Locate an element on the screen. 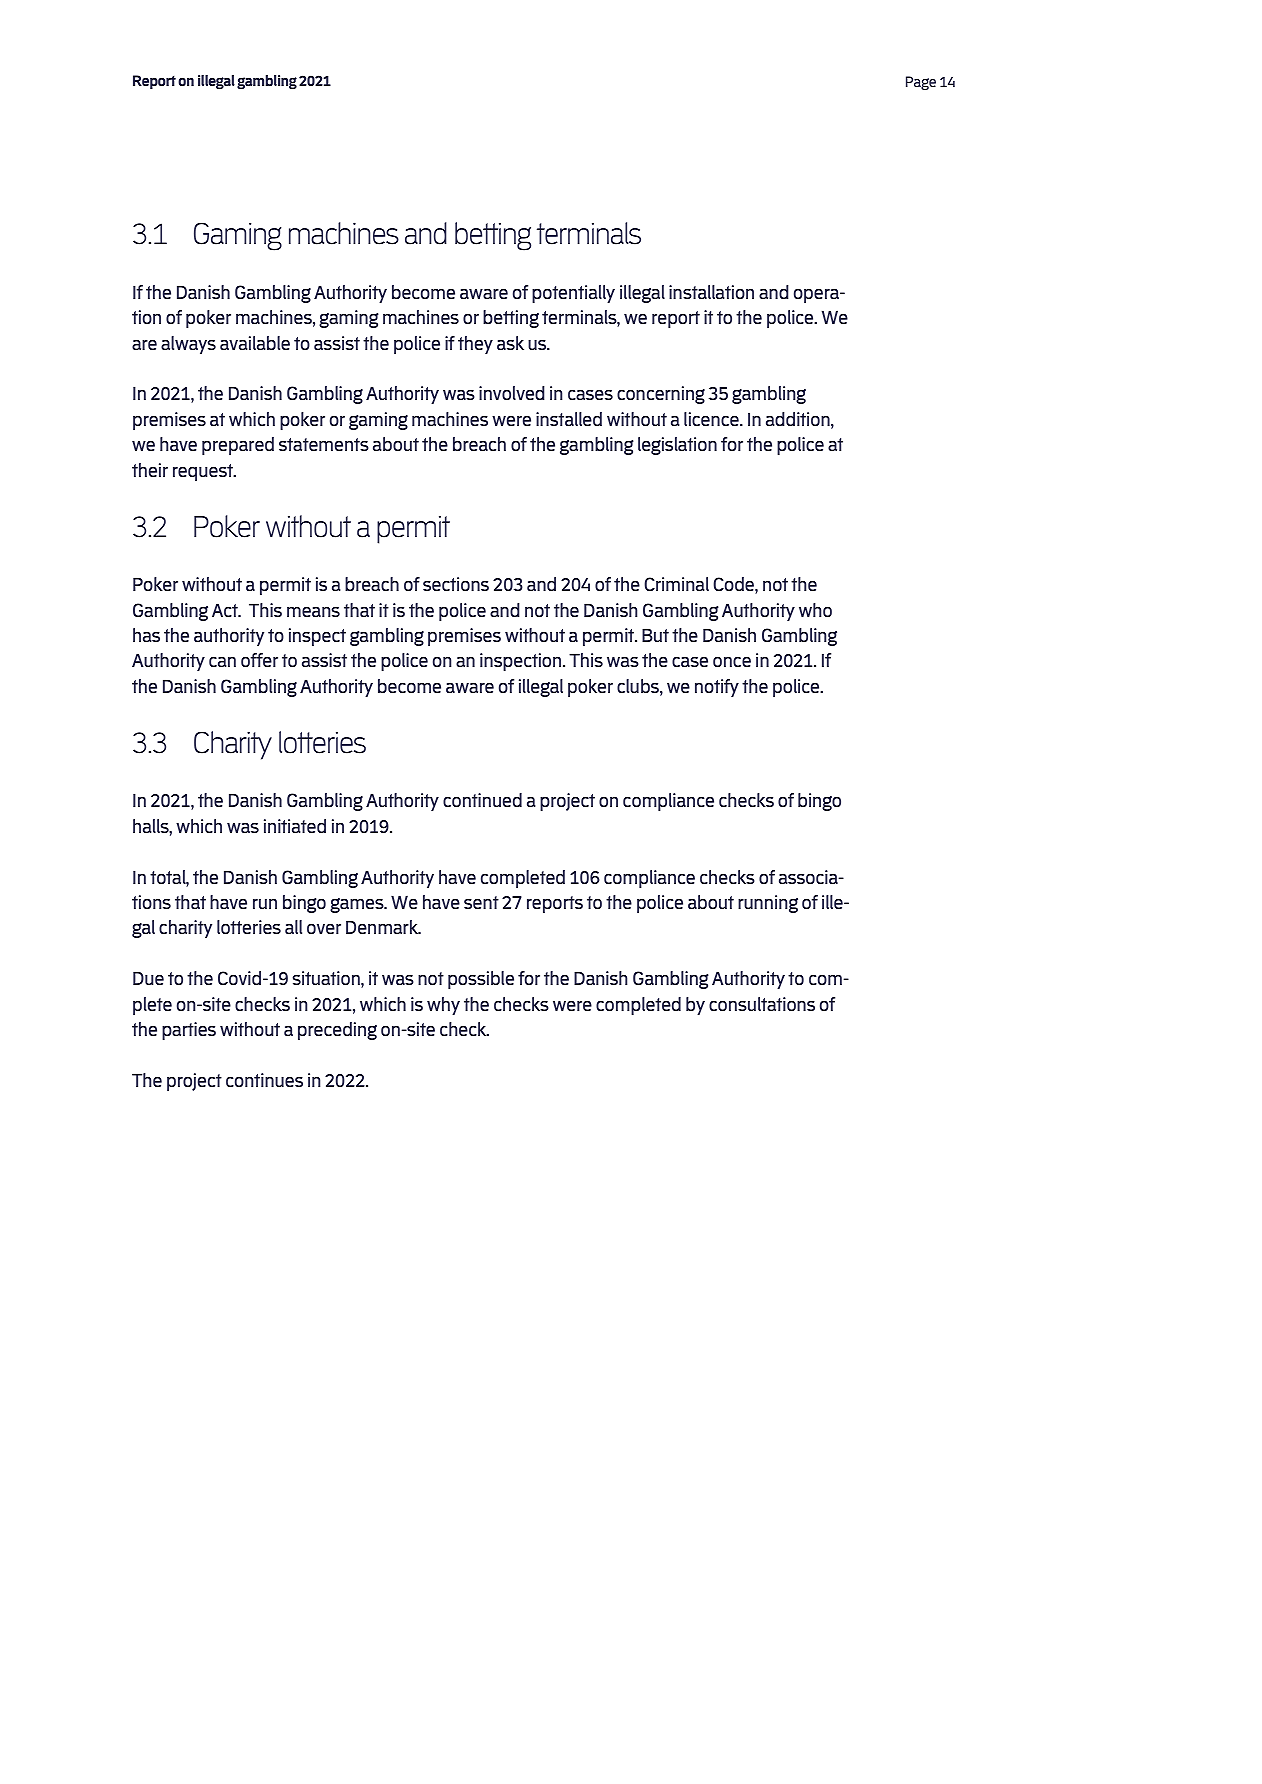  Criminal is located at coordinates (676, 584).
